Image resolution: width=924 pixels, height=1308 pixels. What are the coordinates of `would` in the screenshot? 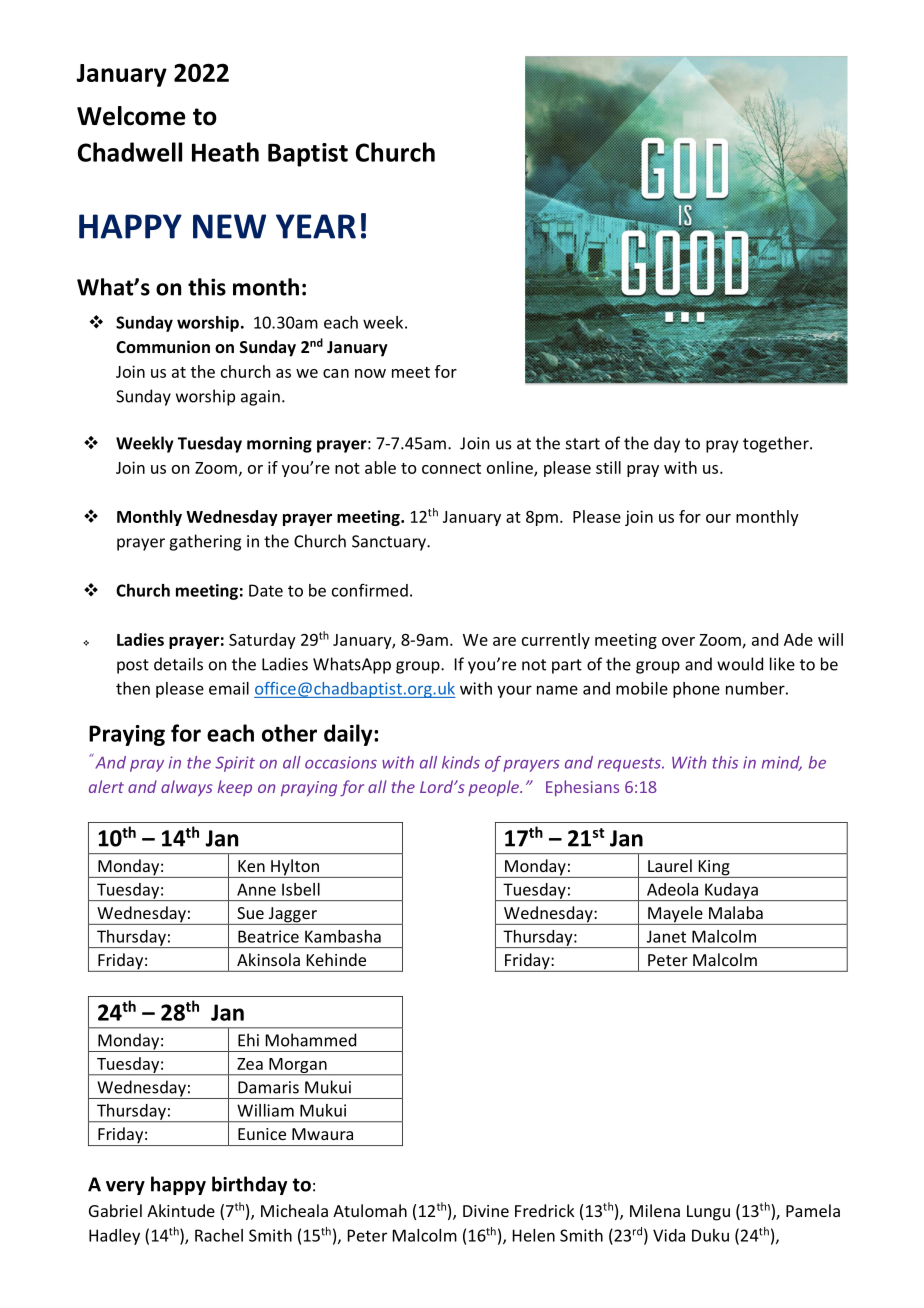 It's located at (740, 664).
